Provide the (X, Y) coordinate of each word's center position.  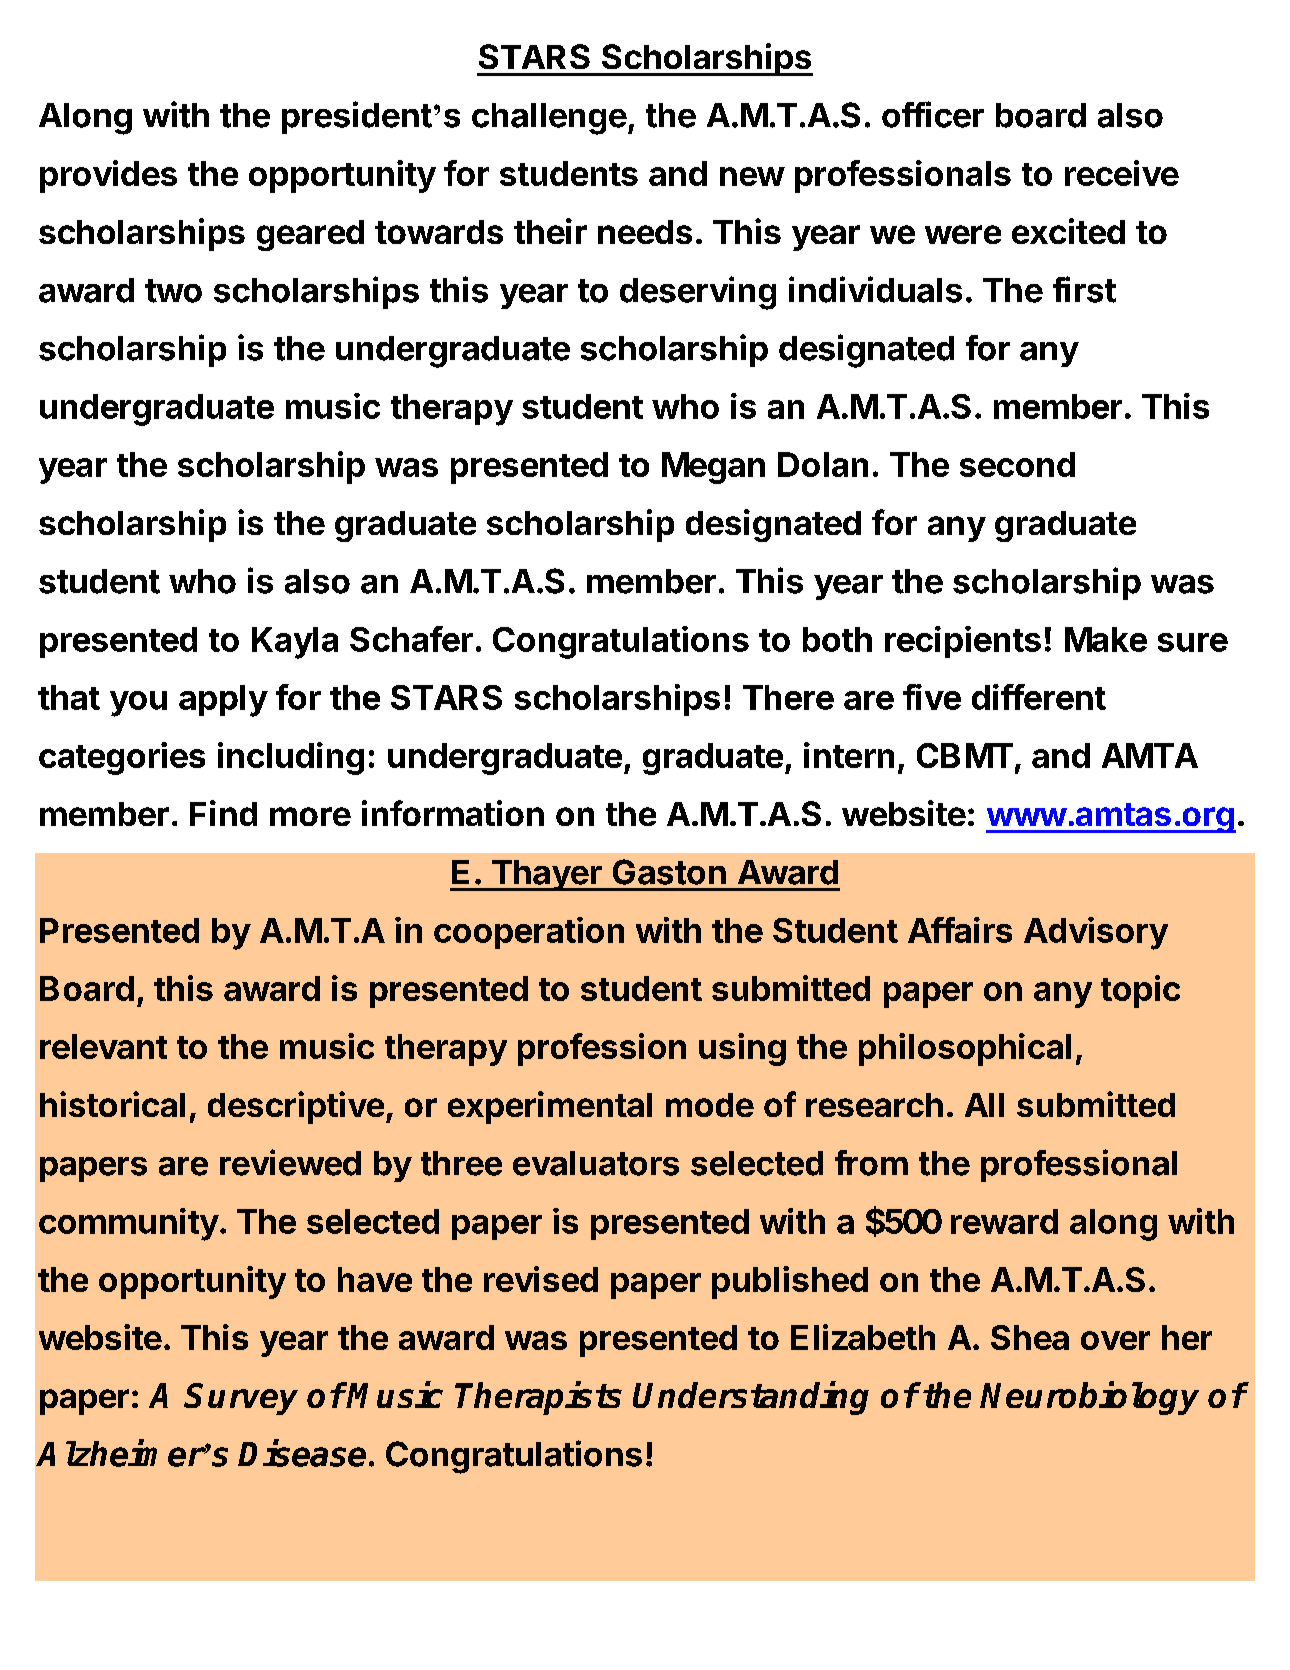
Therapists (538, 1398)
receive (1122, 173)
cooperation (529, 933)
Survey (241, 1399)
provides (108, 176)
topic (1140, 991)
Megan (713, 468)
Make (1106, 639)
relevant (103, 1046)
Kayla (295, 643)
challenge (549, 119)
